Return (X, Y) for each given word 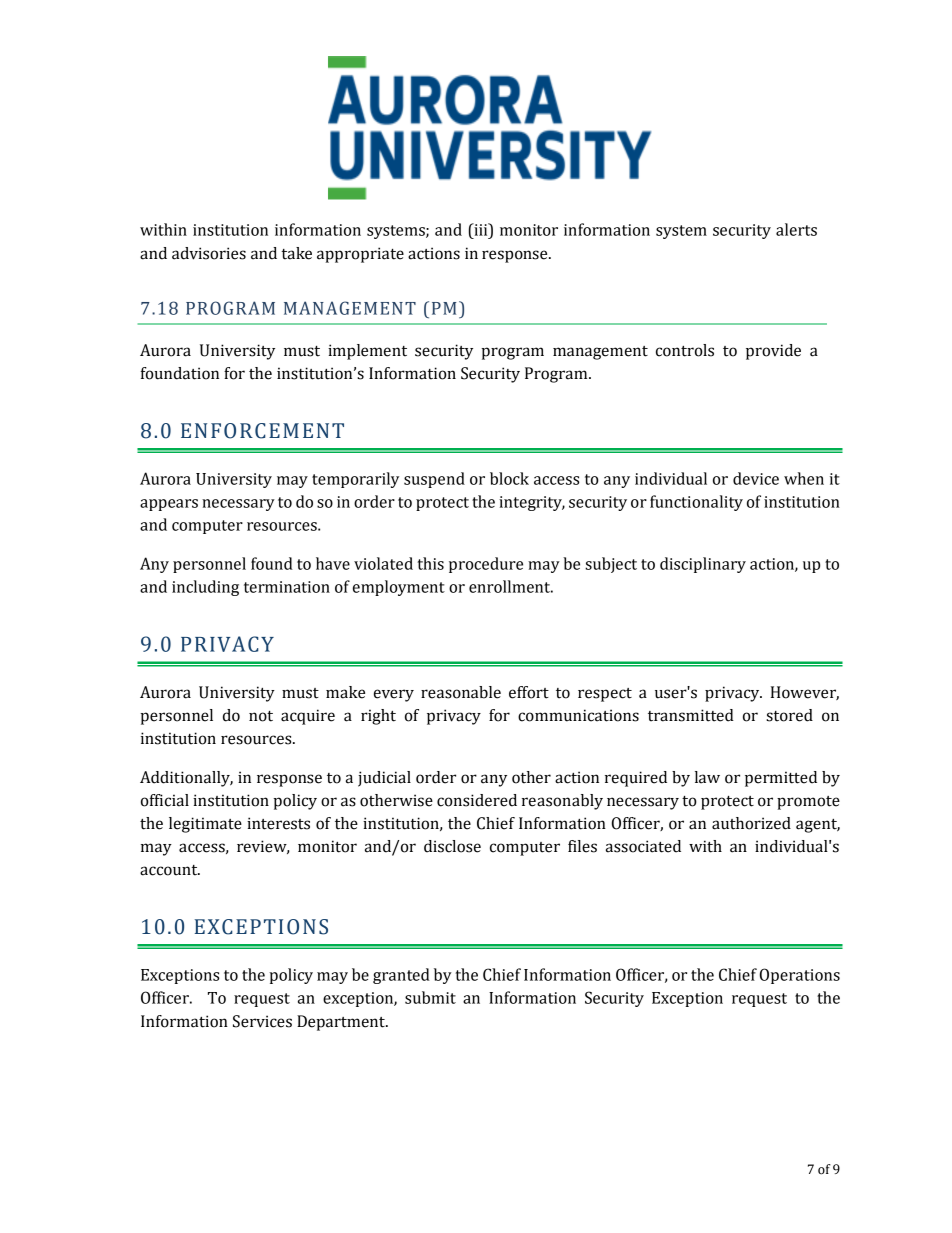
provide (773, 352)
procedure (486, 565)
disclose (452, 846)
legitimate (205, 825)
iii (481, 229)
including (205, 588)
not (261, 716)
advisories (209, 253)
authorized (751, 823)
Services (262, 1021)
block (509, 478)
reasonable (461, 692)
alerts (796, 229)
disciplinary (703, 565)
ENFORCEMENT (262, 431)
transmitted (691, 715)
